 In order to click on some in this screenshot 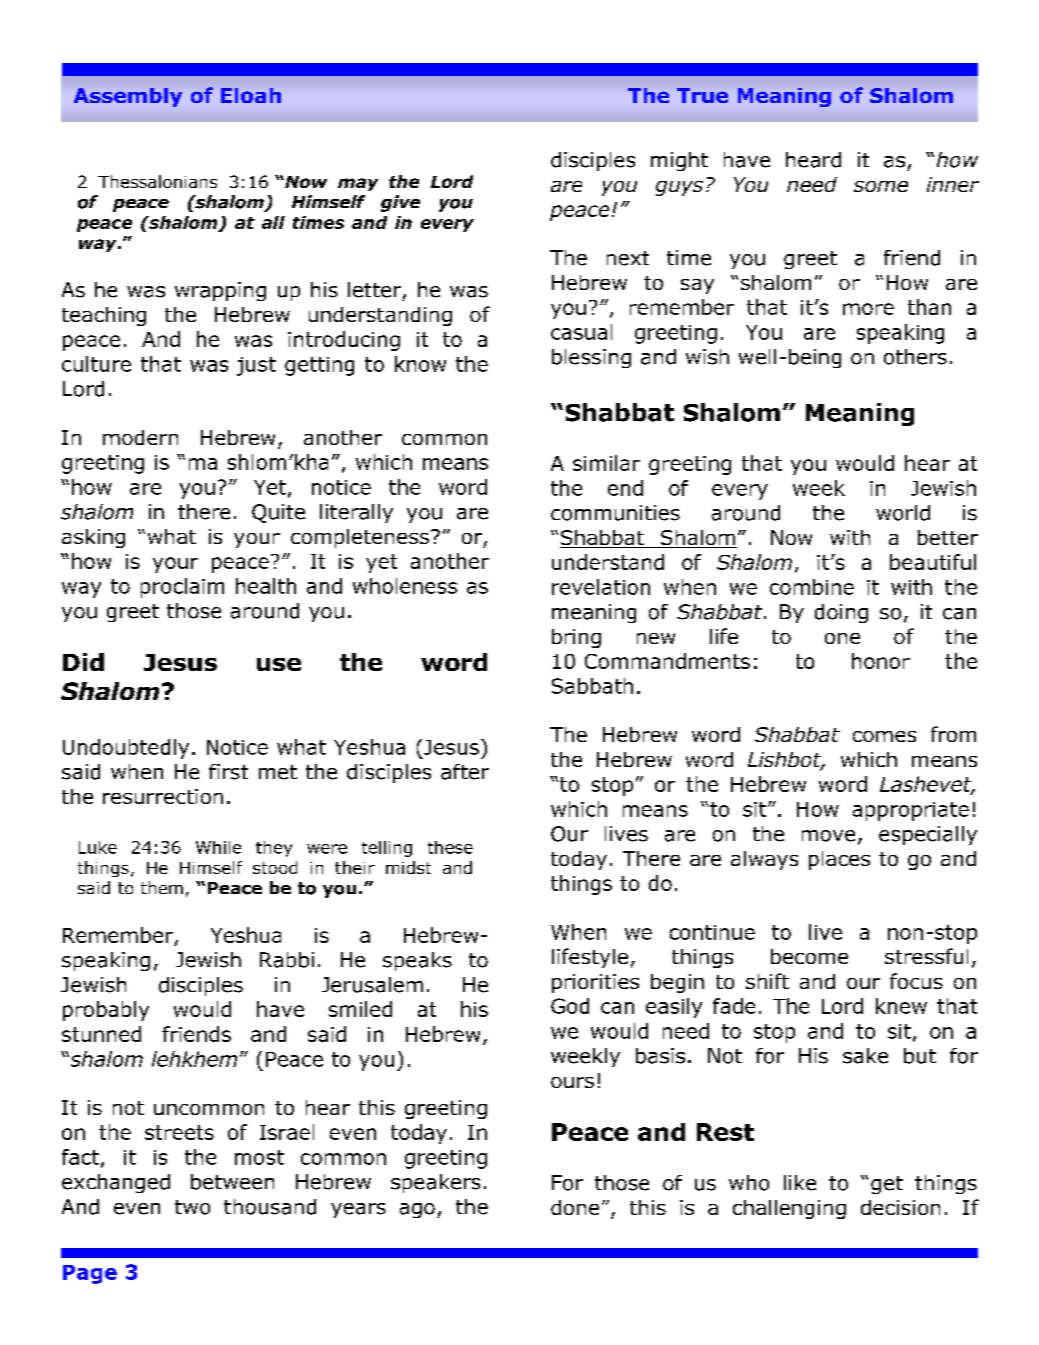, I will do `click(881, 186)`.
